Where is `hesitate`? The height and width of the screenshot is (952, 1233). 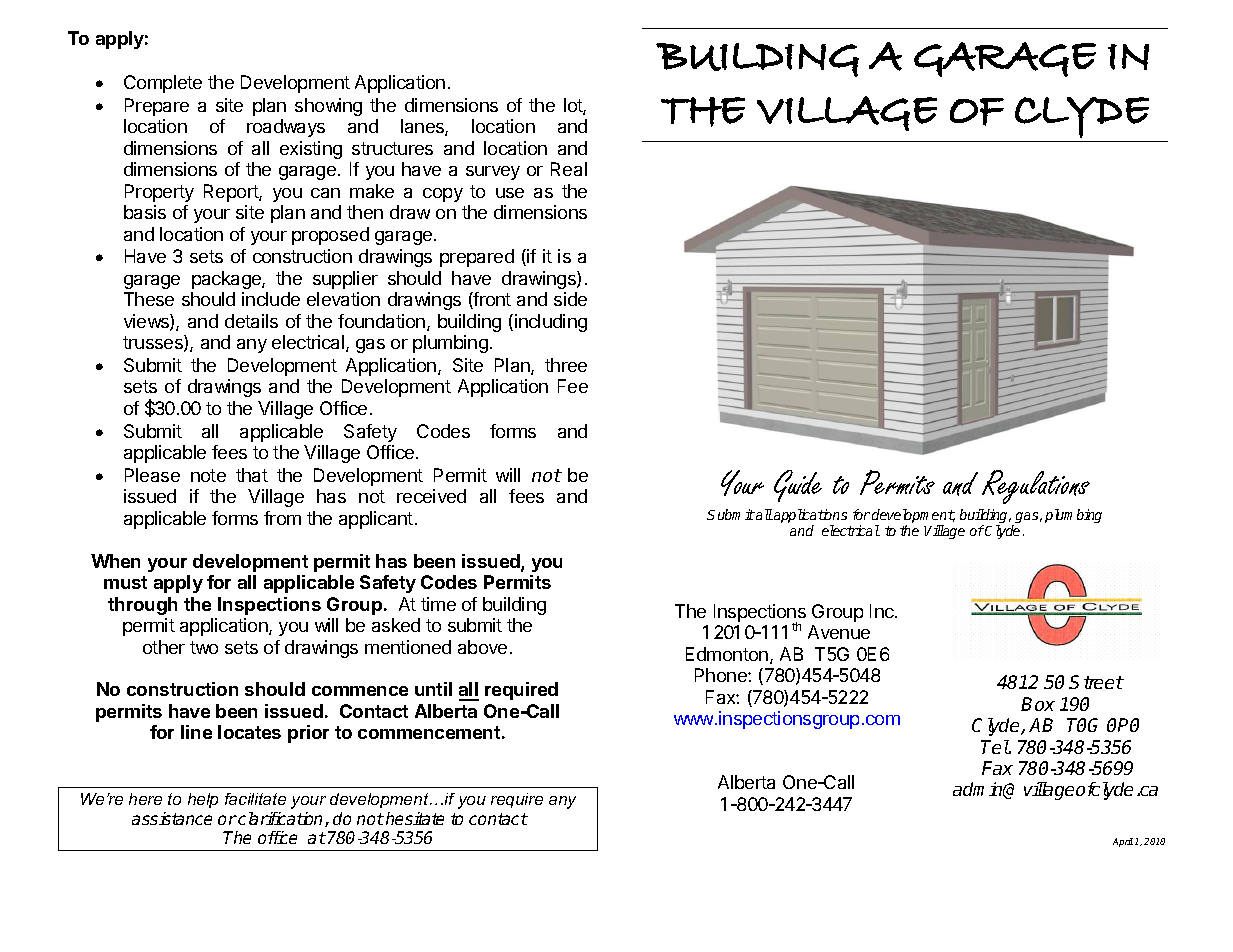
hesitate is located at coordinates (415, 818).
